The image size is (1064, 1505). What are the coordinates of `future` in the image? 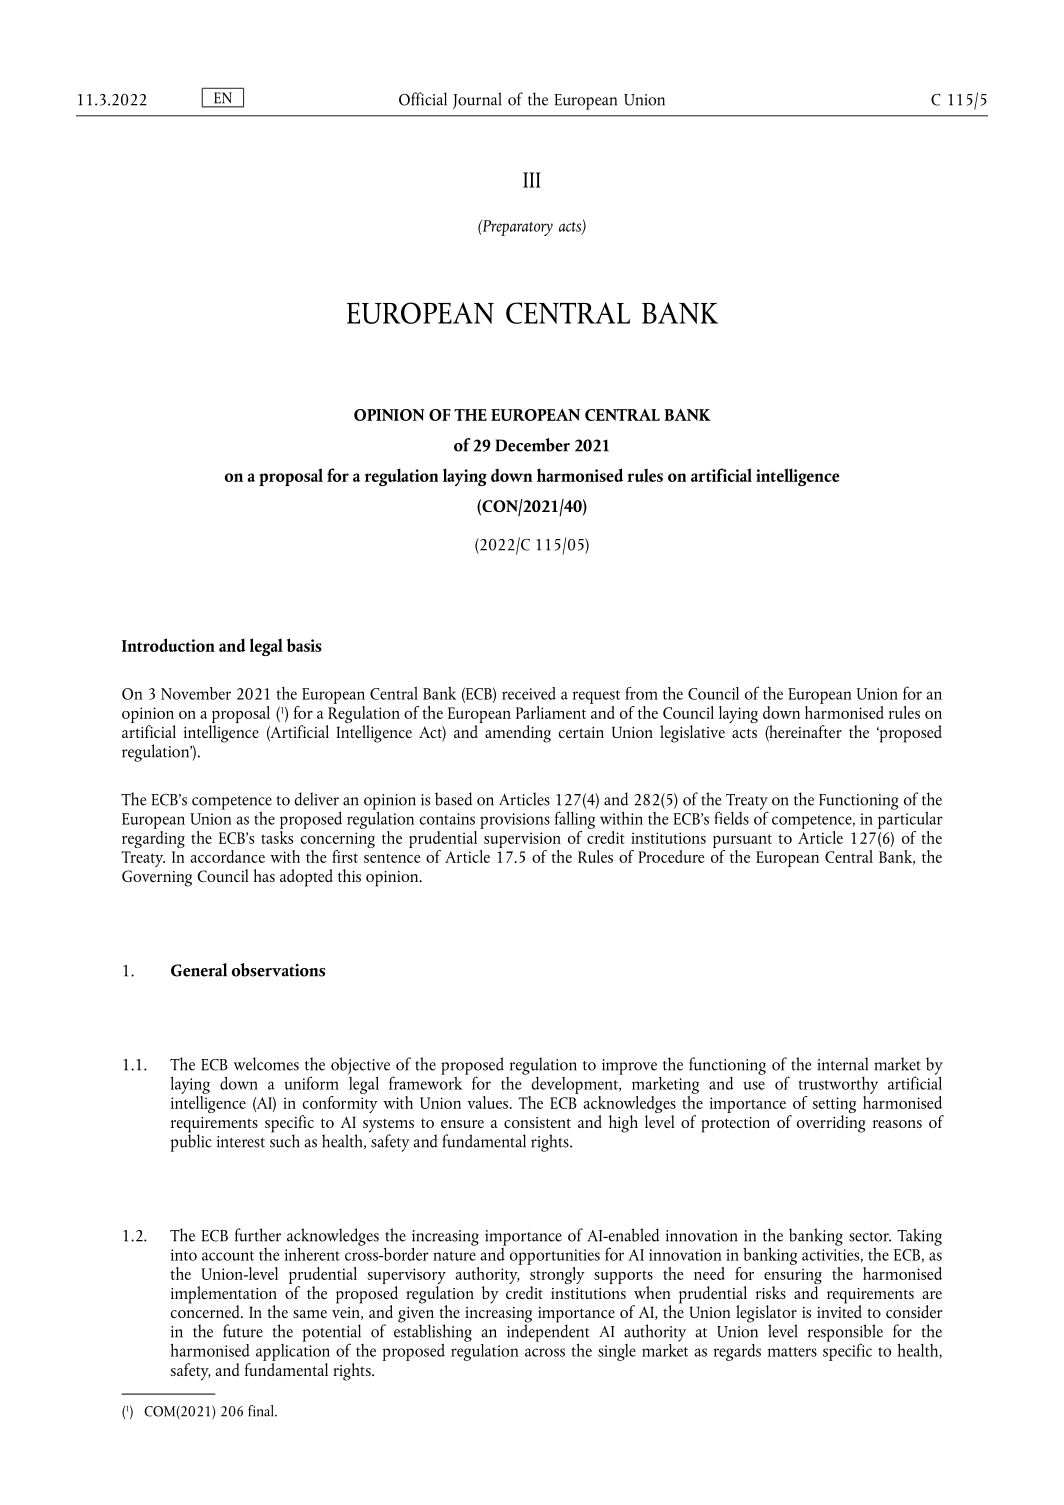 It's located at (243, 1331).
